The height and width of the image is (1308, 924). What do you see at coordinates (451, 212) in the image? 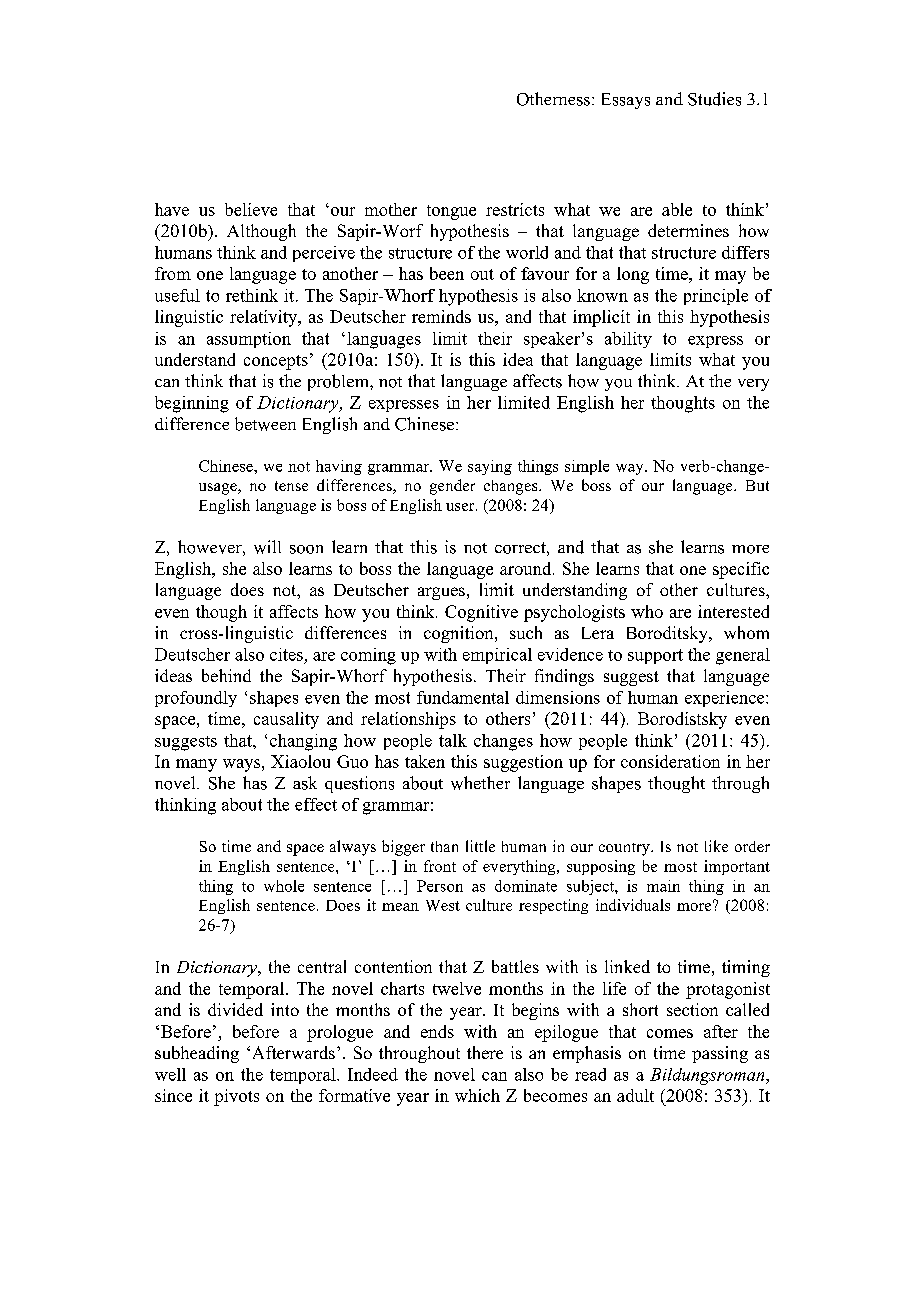
I see `tongue` at bounding box center [451, 212].
